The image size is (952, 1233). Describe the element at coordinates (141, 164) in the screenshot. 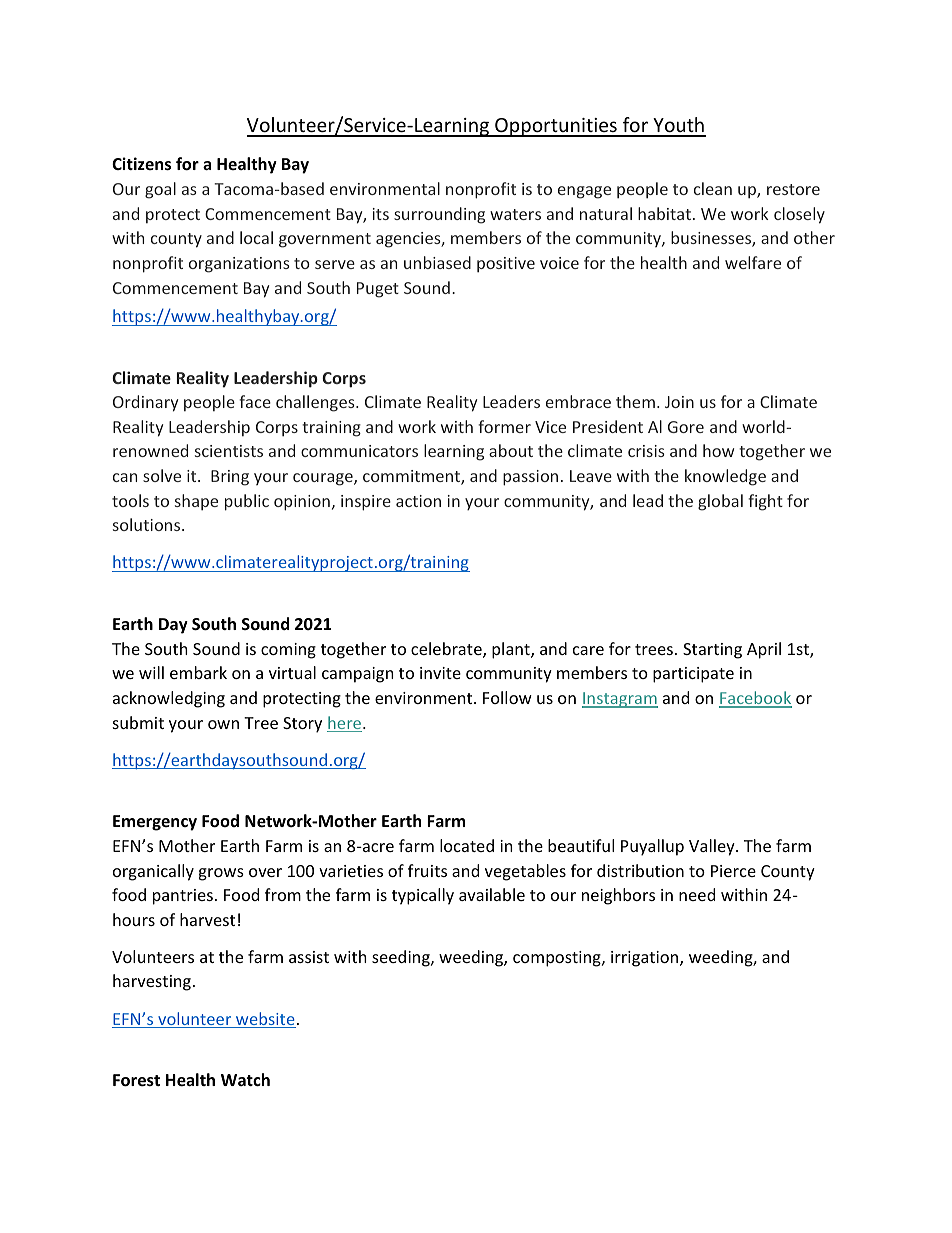

I see `Citizens` at that location.
